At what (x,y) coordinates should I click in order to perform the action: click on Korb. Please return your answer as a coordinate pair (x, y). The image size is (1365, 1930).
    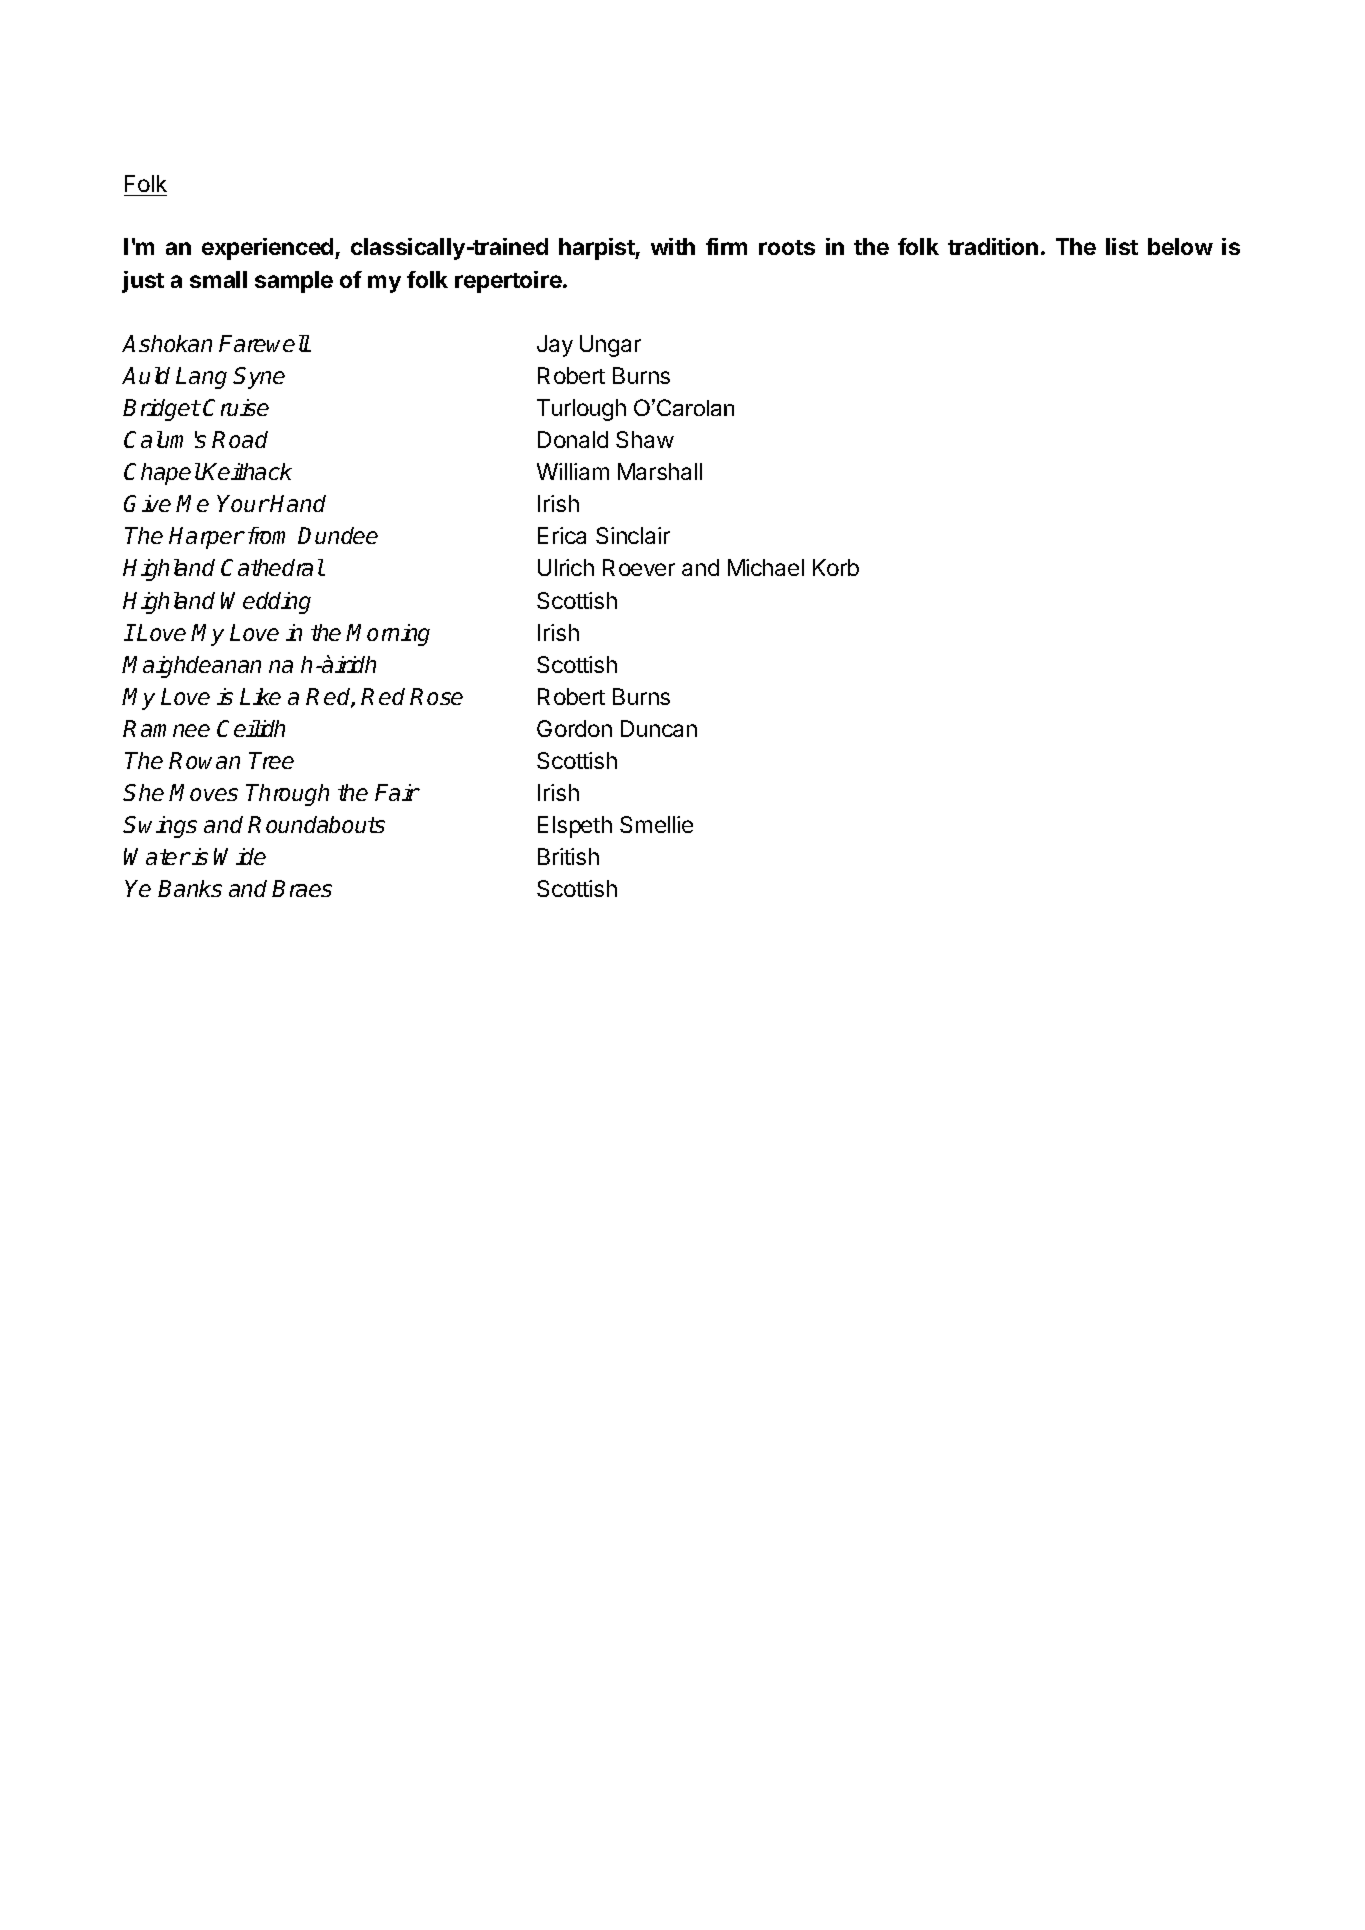
    Looking at the image, I should click on (836, 567).
